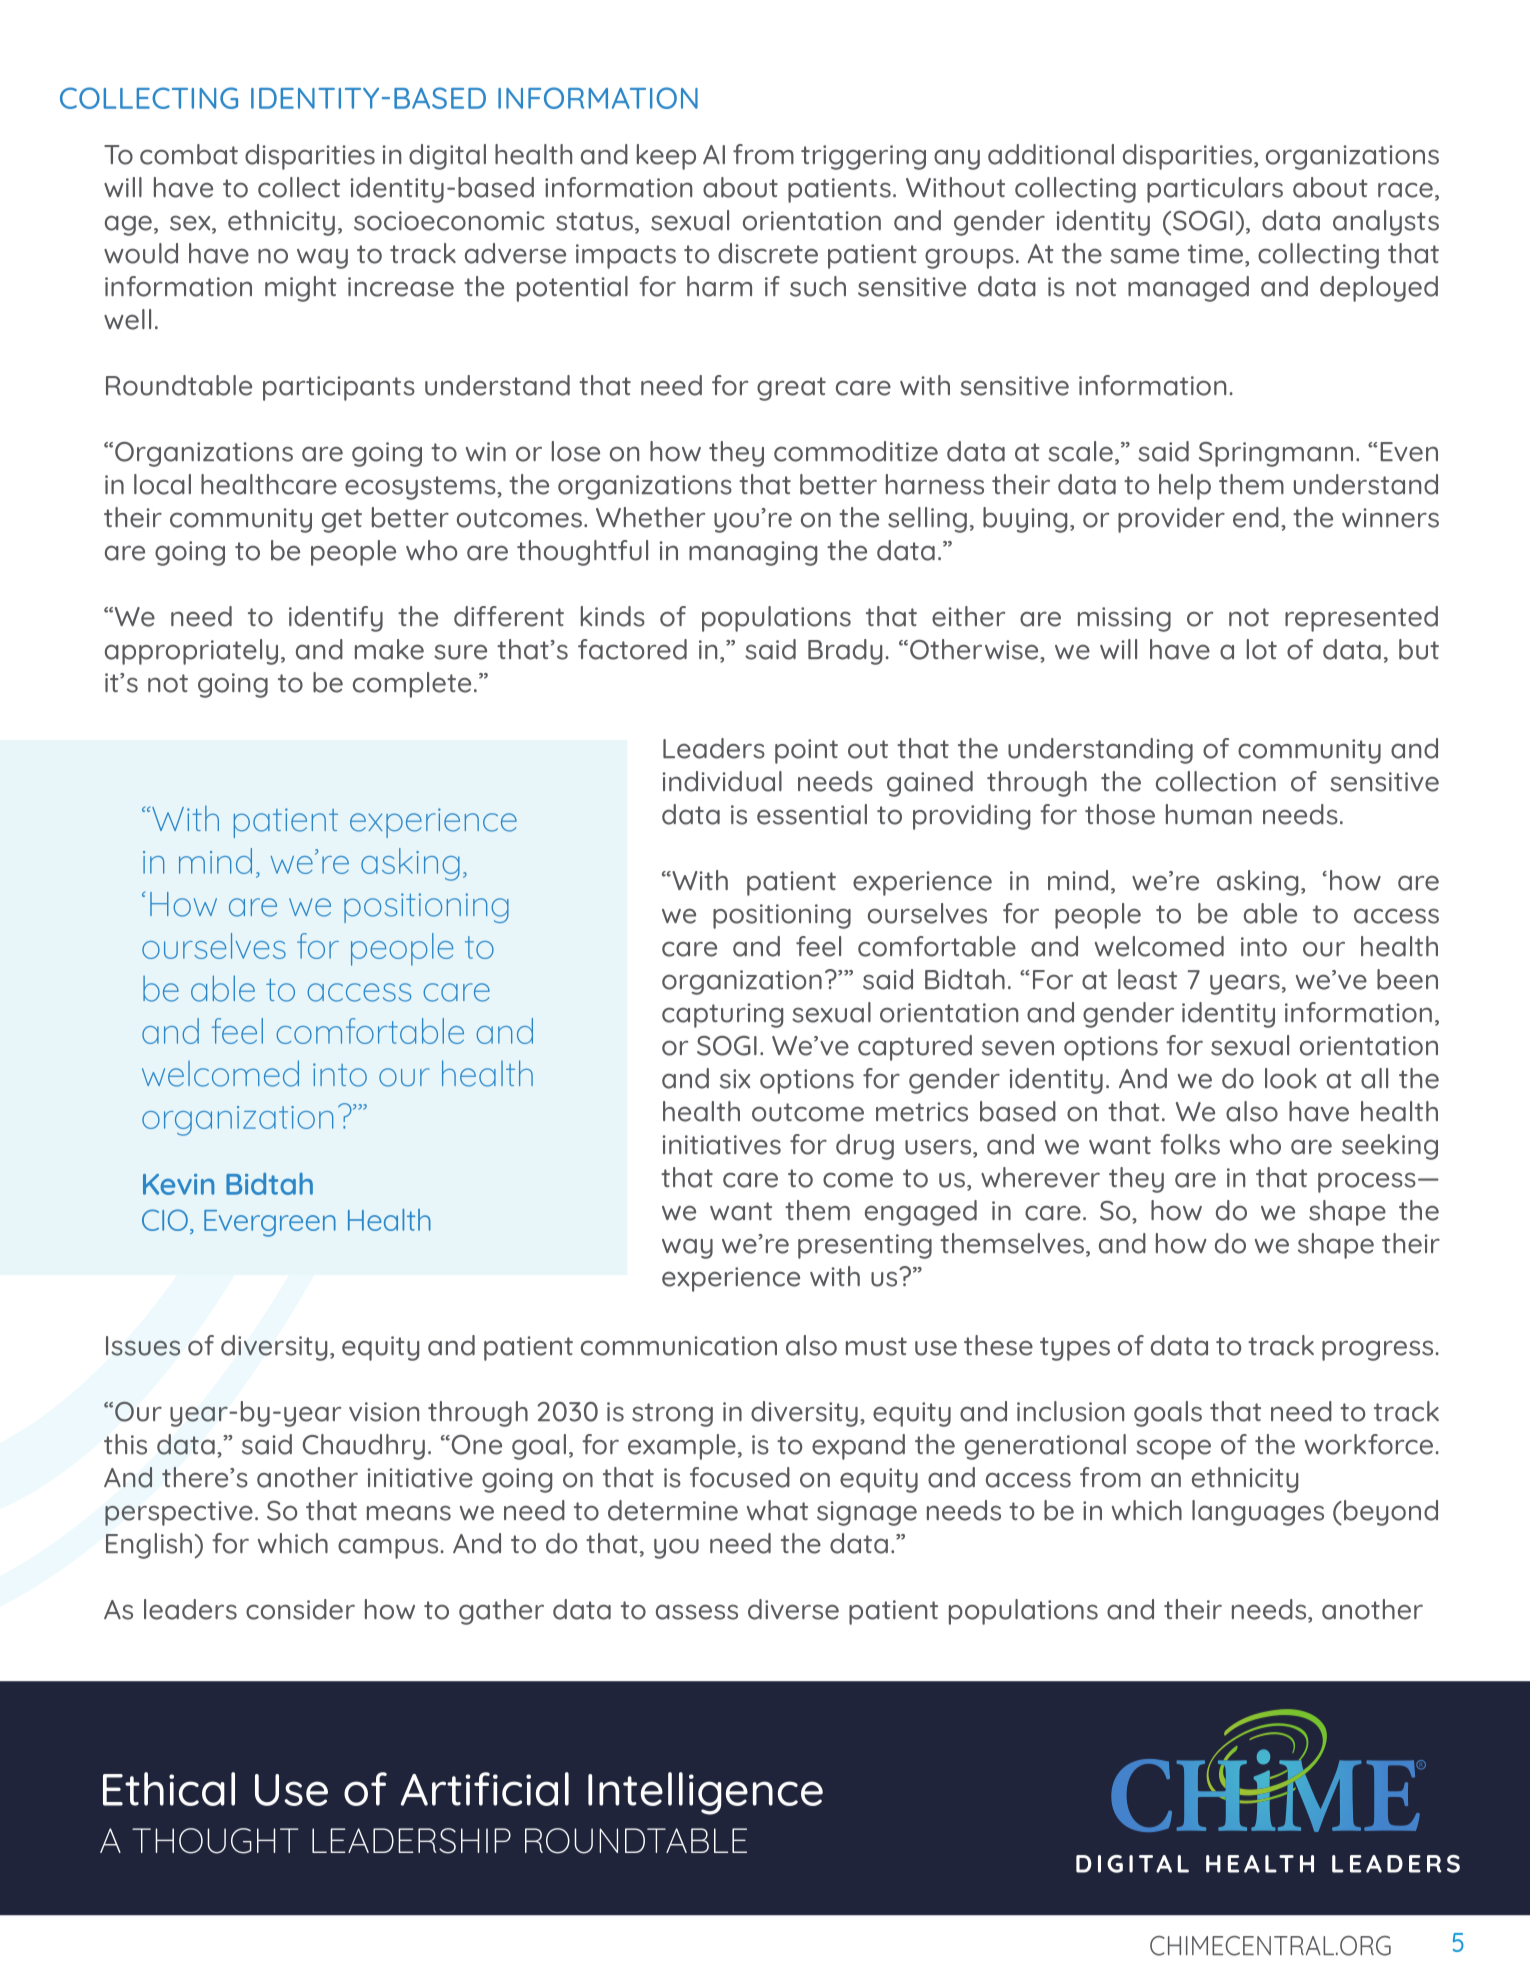 The image size is (1530, 1980). I want to click on discrete, so click(768, 253).
